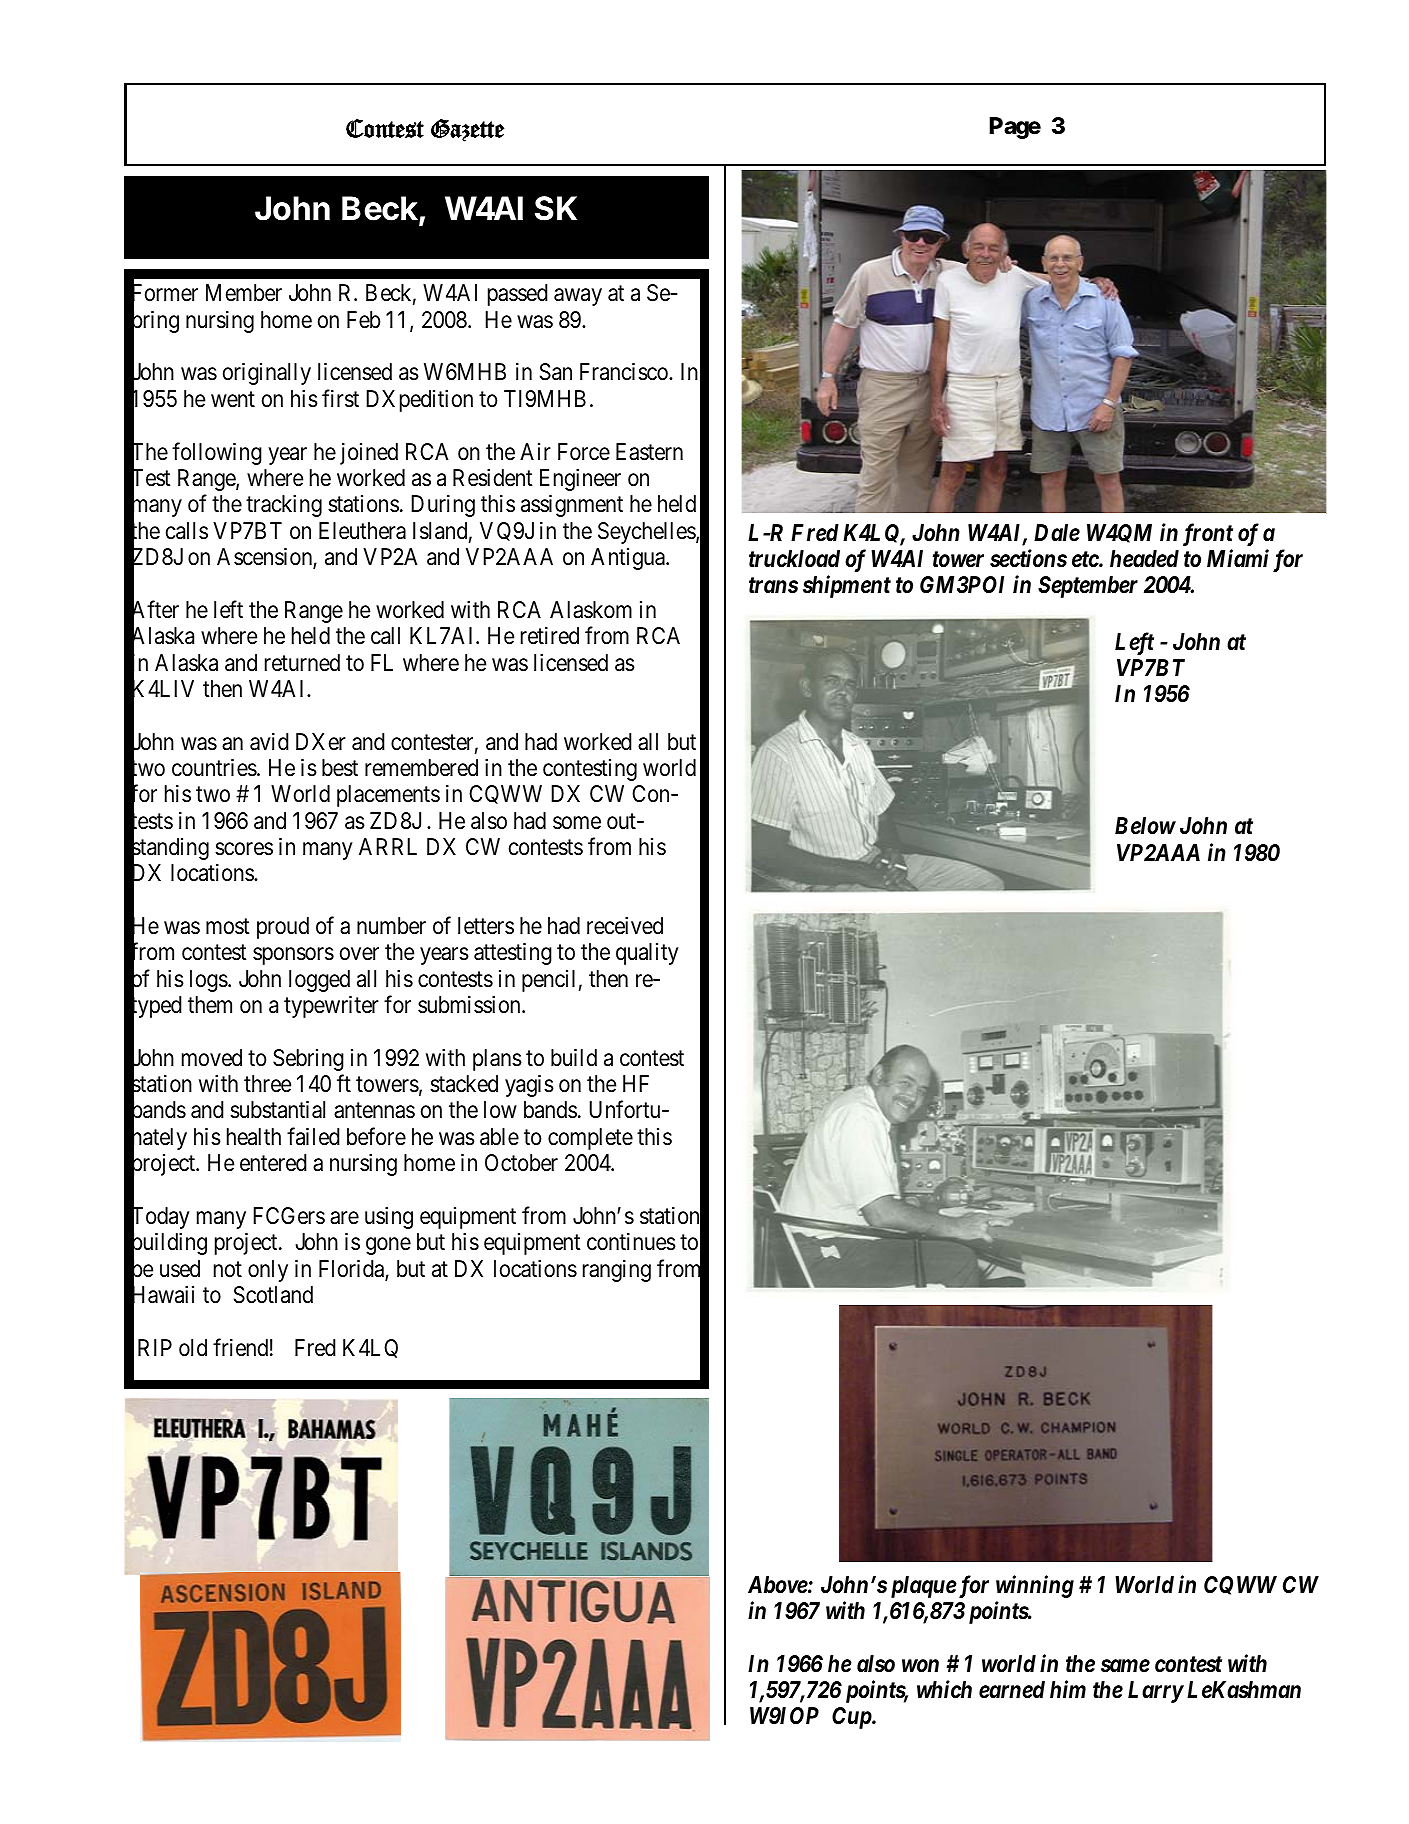  I want to click on September, so click(1088, 587).
